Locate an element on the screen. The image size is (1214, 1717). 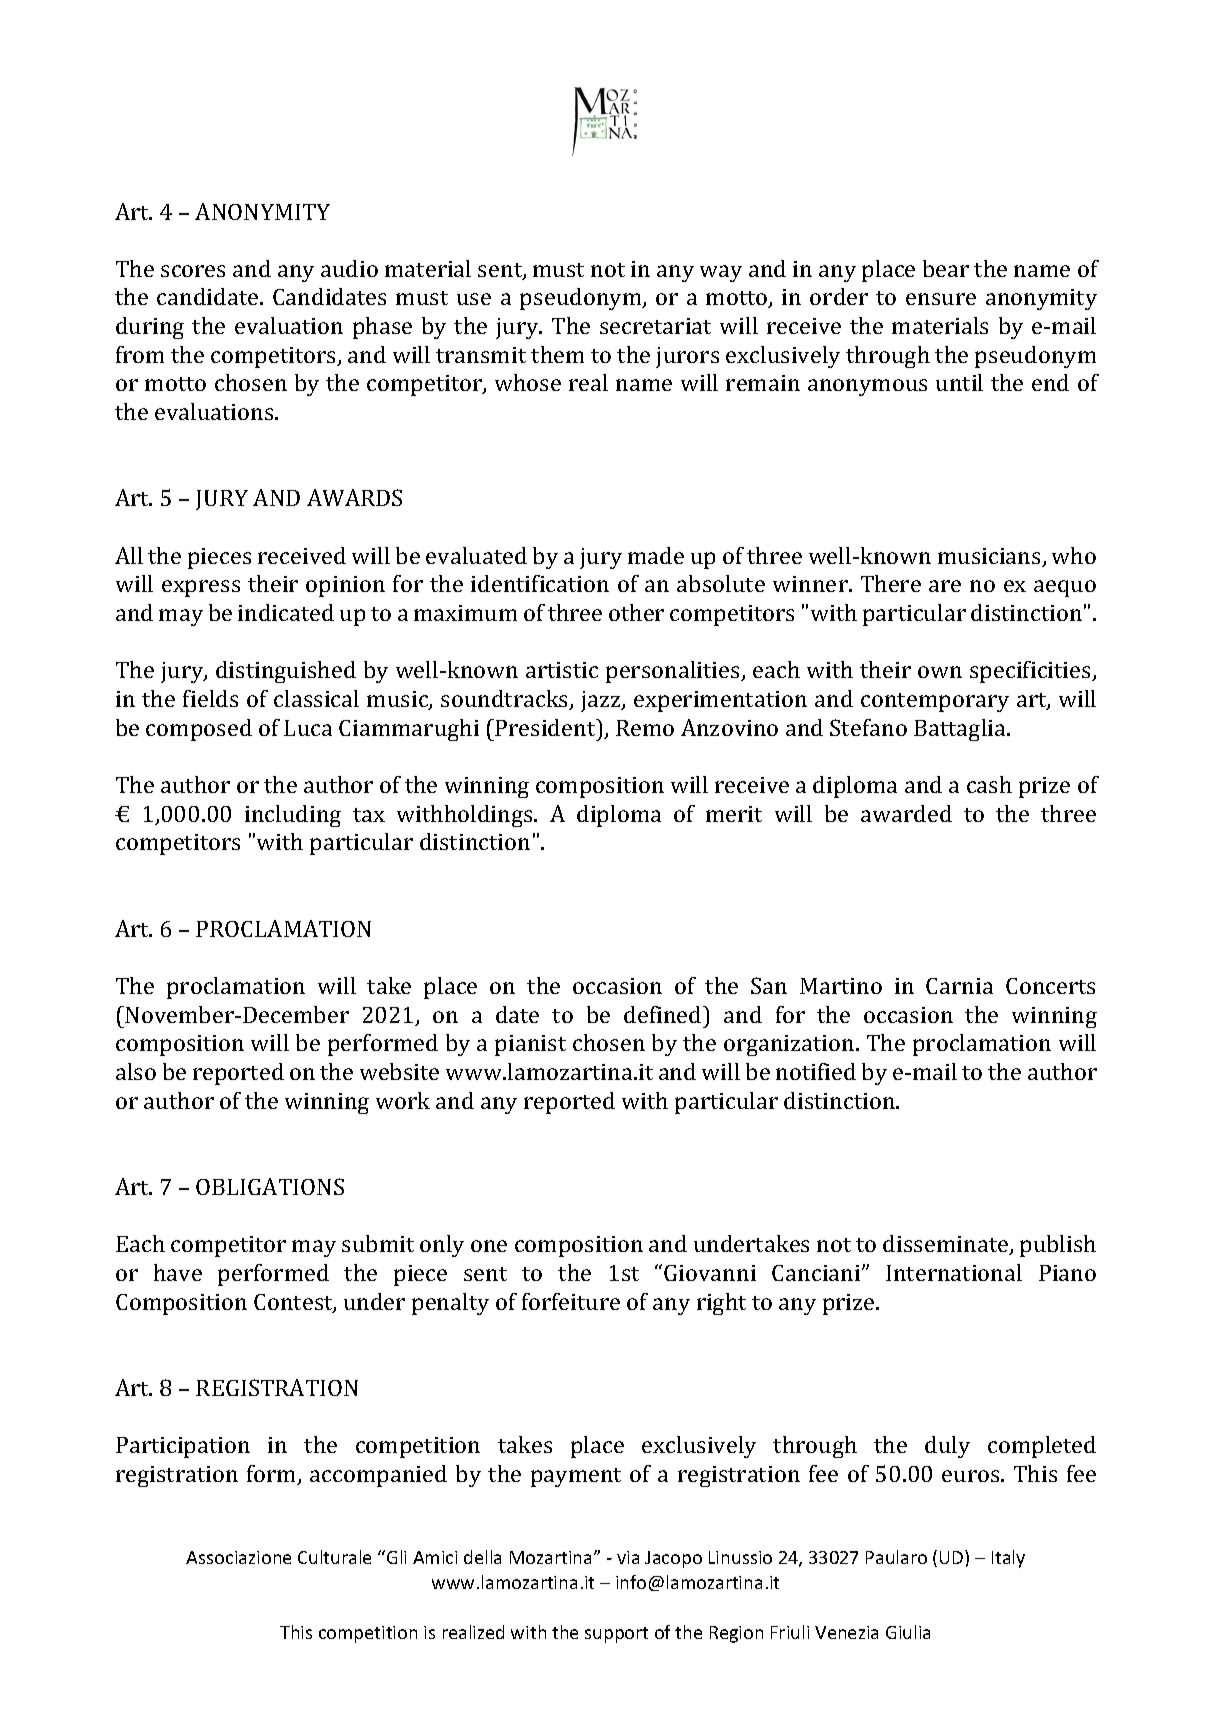
scores is located at coordinates (193, 271).
